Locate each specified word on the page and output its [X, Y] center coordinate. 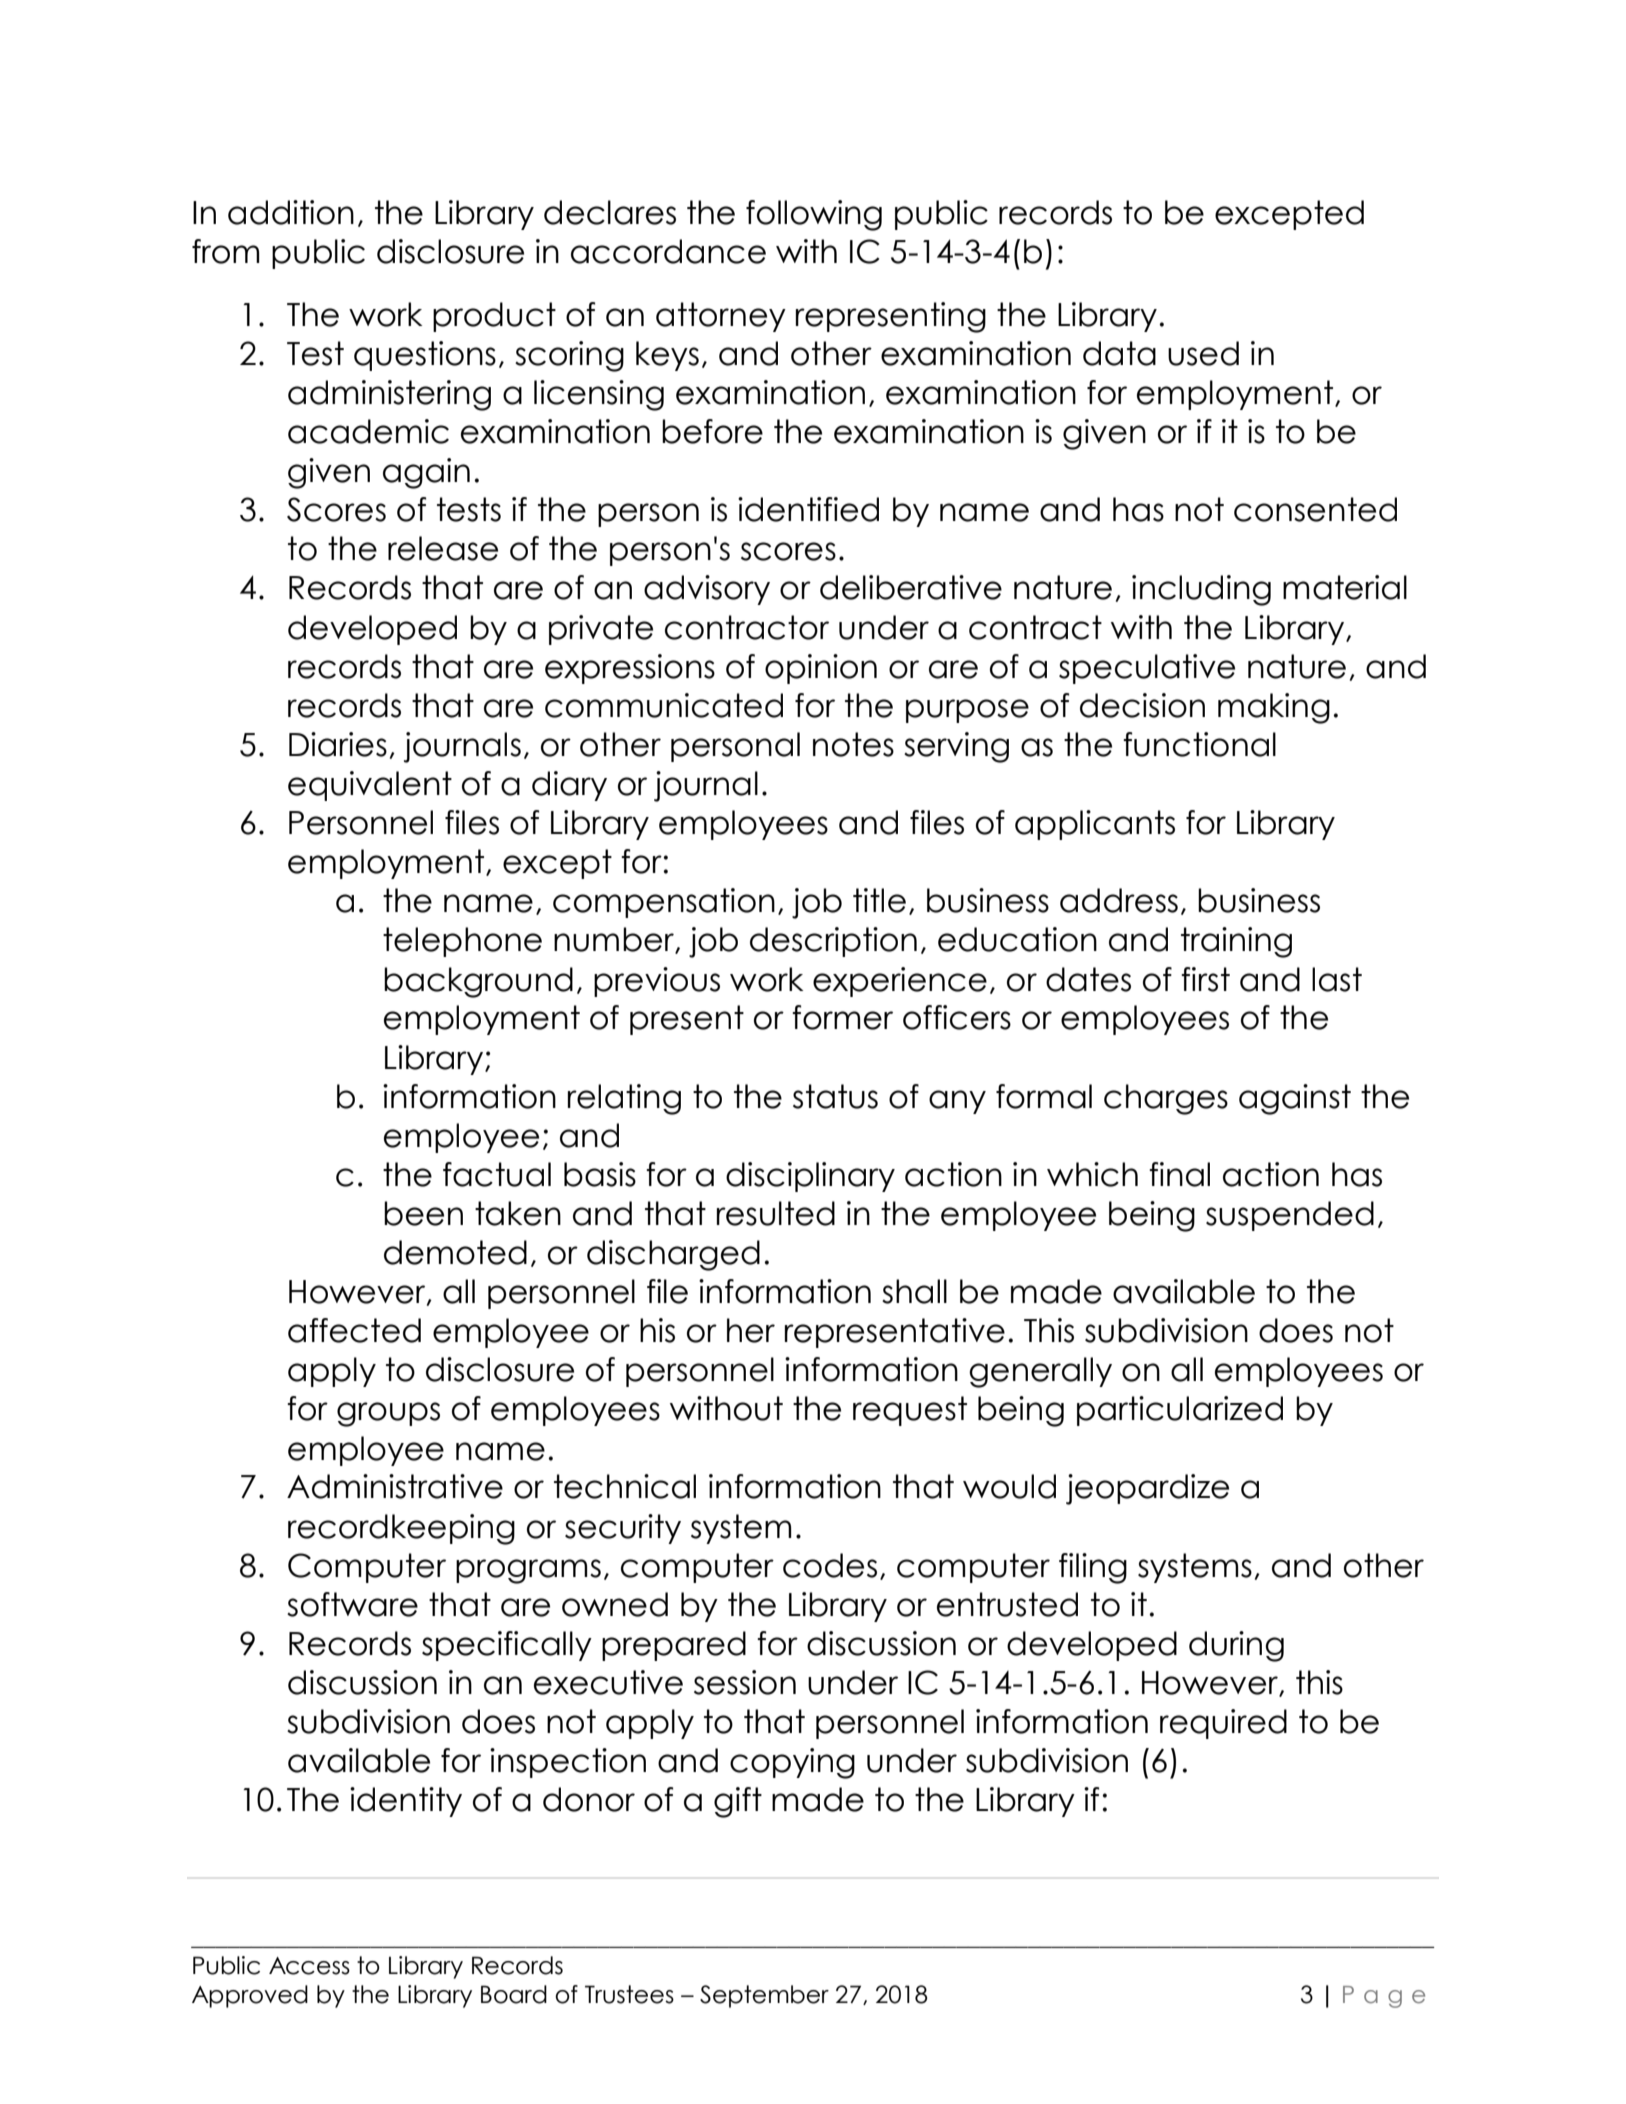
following [814, 215]
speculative [1147, 669]
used [1203, 353]
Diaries [338, 744]
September [764, 1996]
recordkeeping [401, 1529]
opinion [821, 669]
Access [309, 1966]
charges [1166, 1099]
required [1223, 1724]
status [835, 1096]
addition [291, 212]
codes [830, 1565]
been [423, 1213]
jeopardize [1147, 1489]
